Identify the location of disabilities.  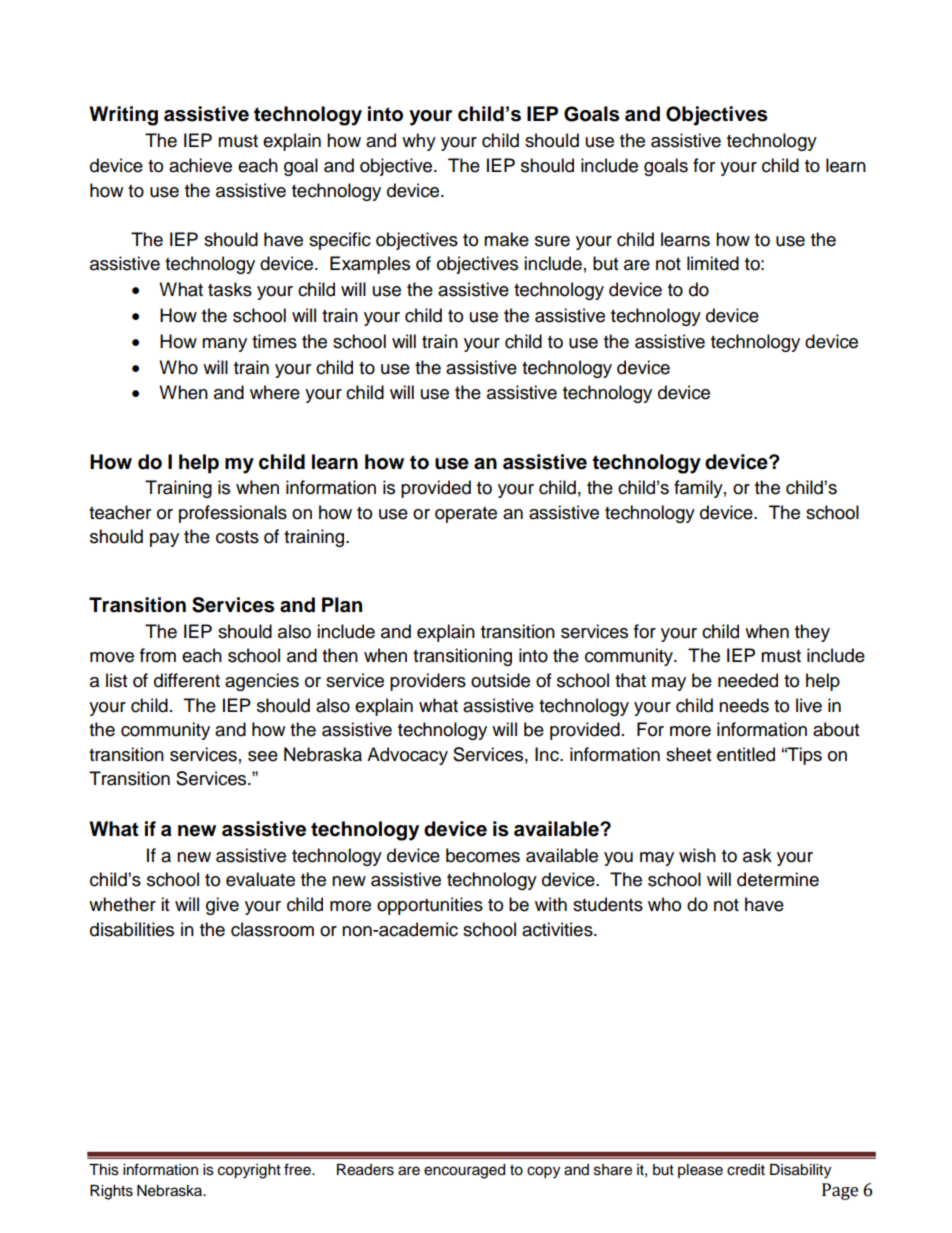
(132, 929).
